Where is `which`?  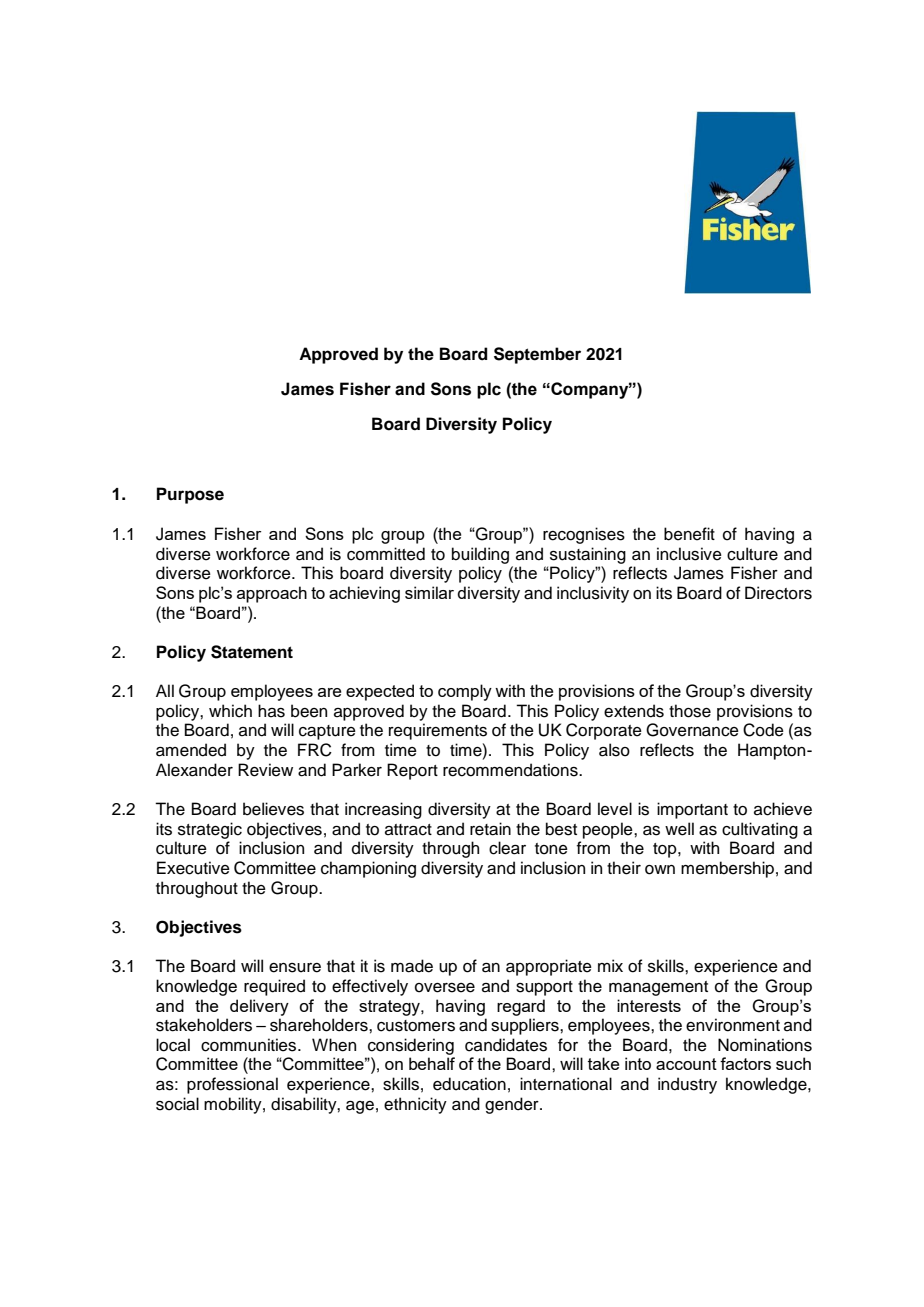
which is located at coordinates (230, 711).
